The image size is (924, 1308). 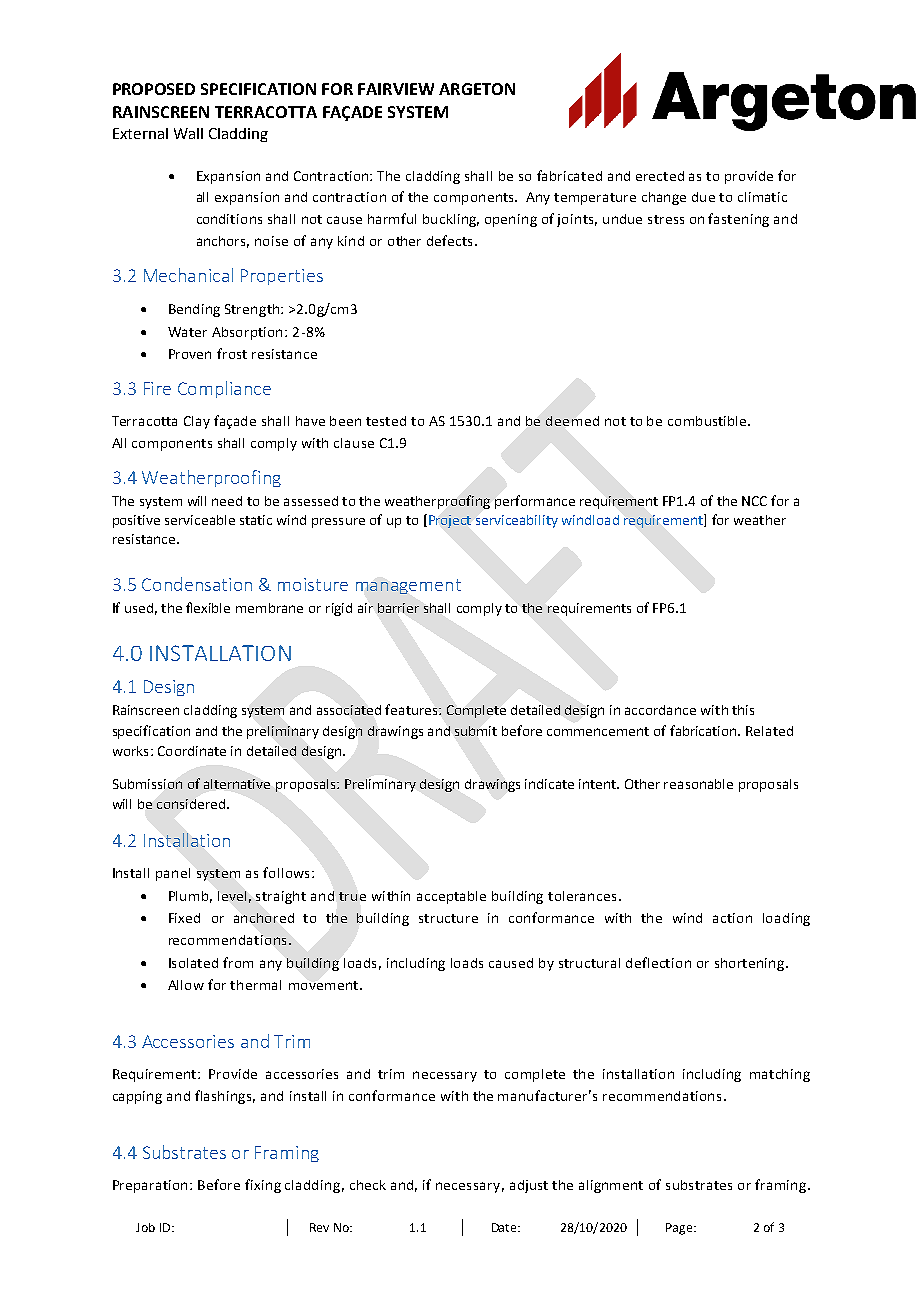 I want to click on Date, so click(x=505, y=1227).
